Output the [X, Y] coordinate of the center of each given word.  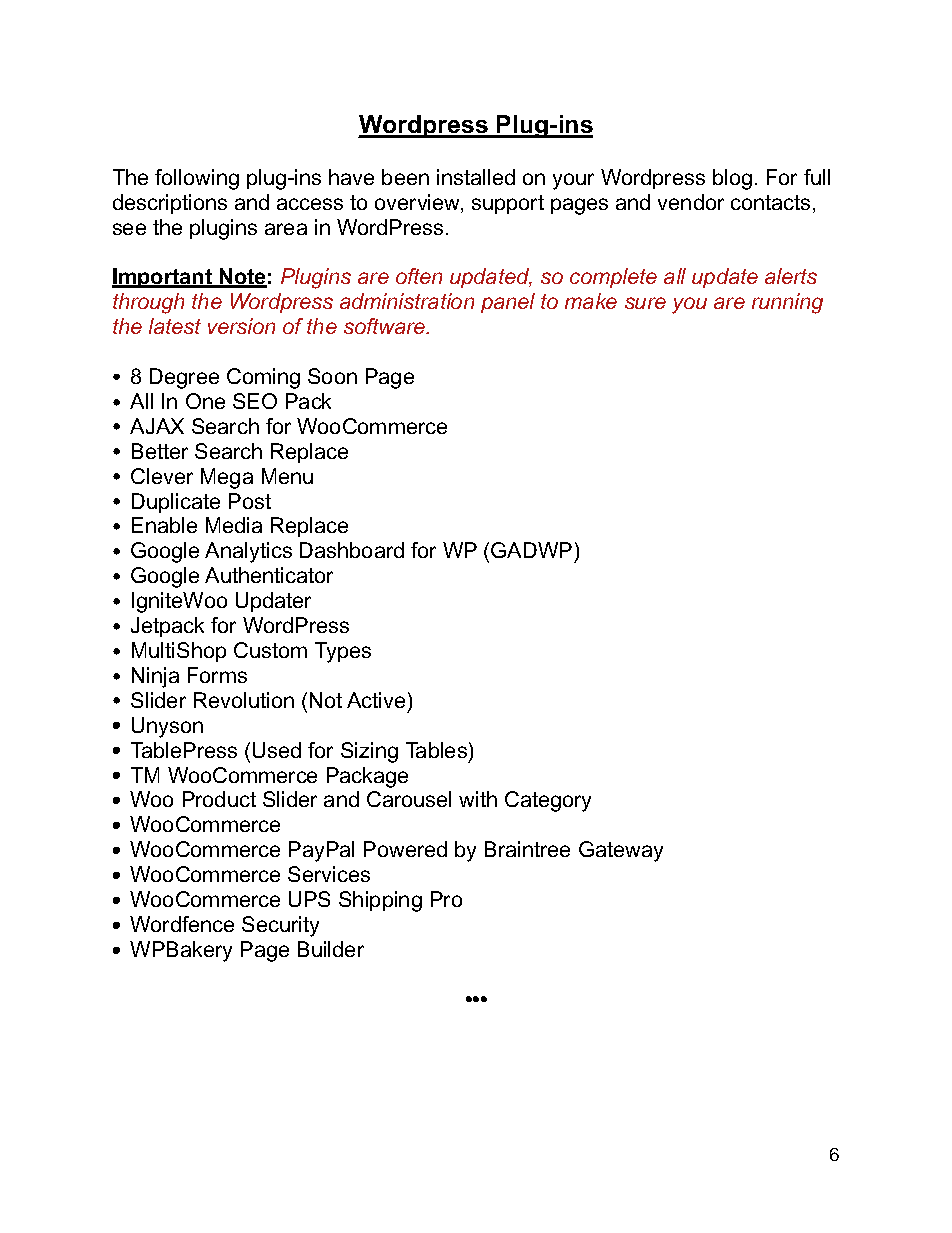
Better [160, 451]
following [197, 179]
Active [376, 700]
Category [548, 801]
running [787, 303]
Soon [332, 376]
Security [280, 926]
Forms [217, 675]
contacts [770, 202]
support [508, 204]
